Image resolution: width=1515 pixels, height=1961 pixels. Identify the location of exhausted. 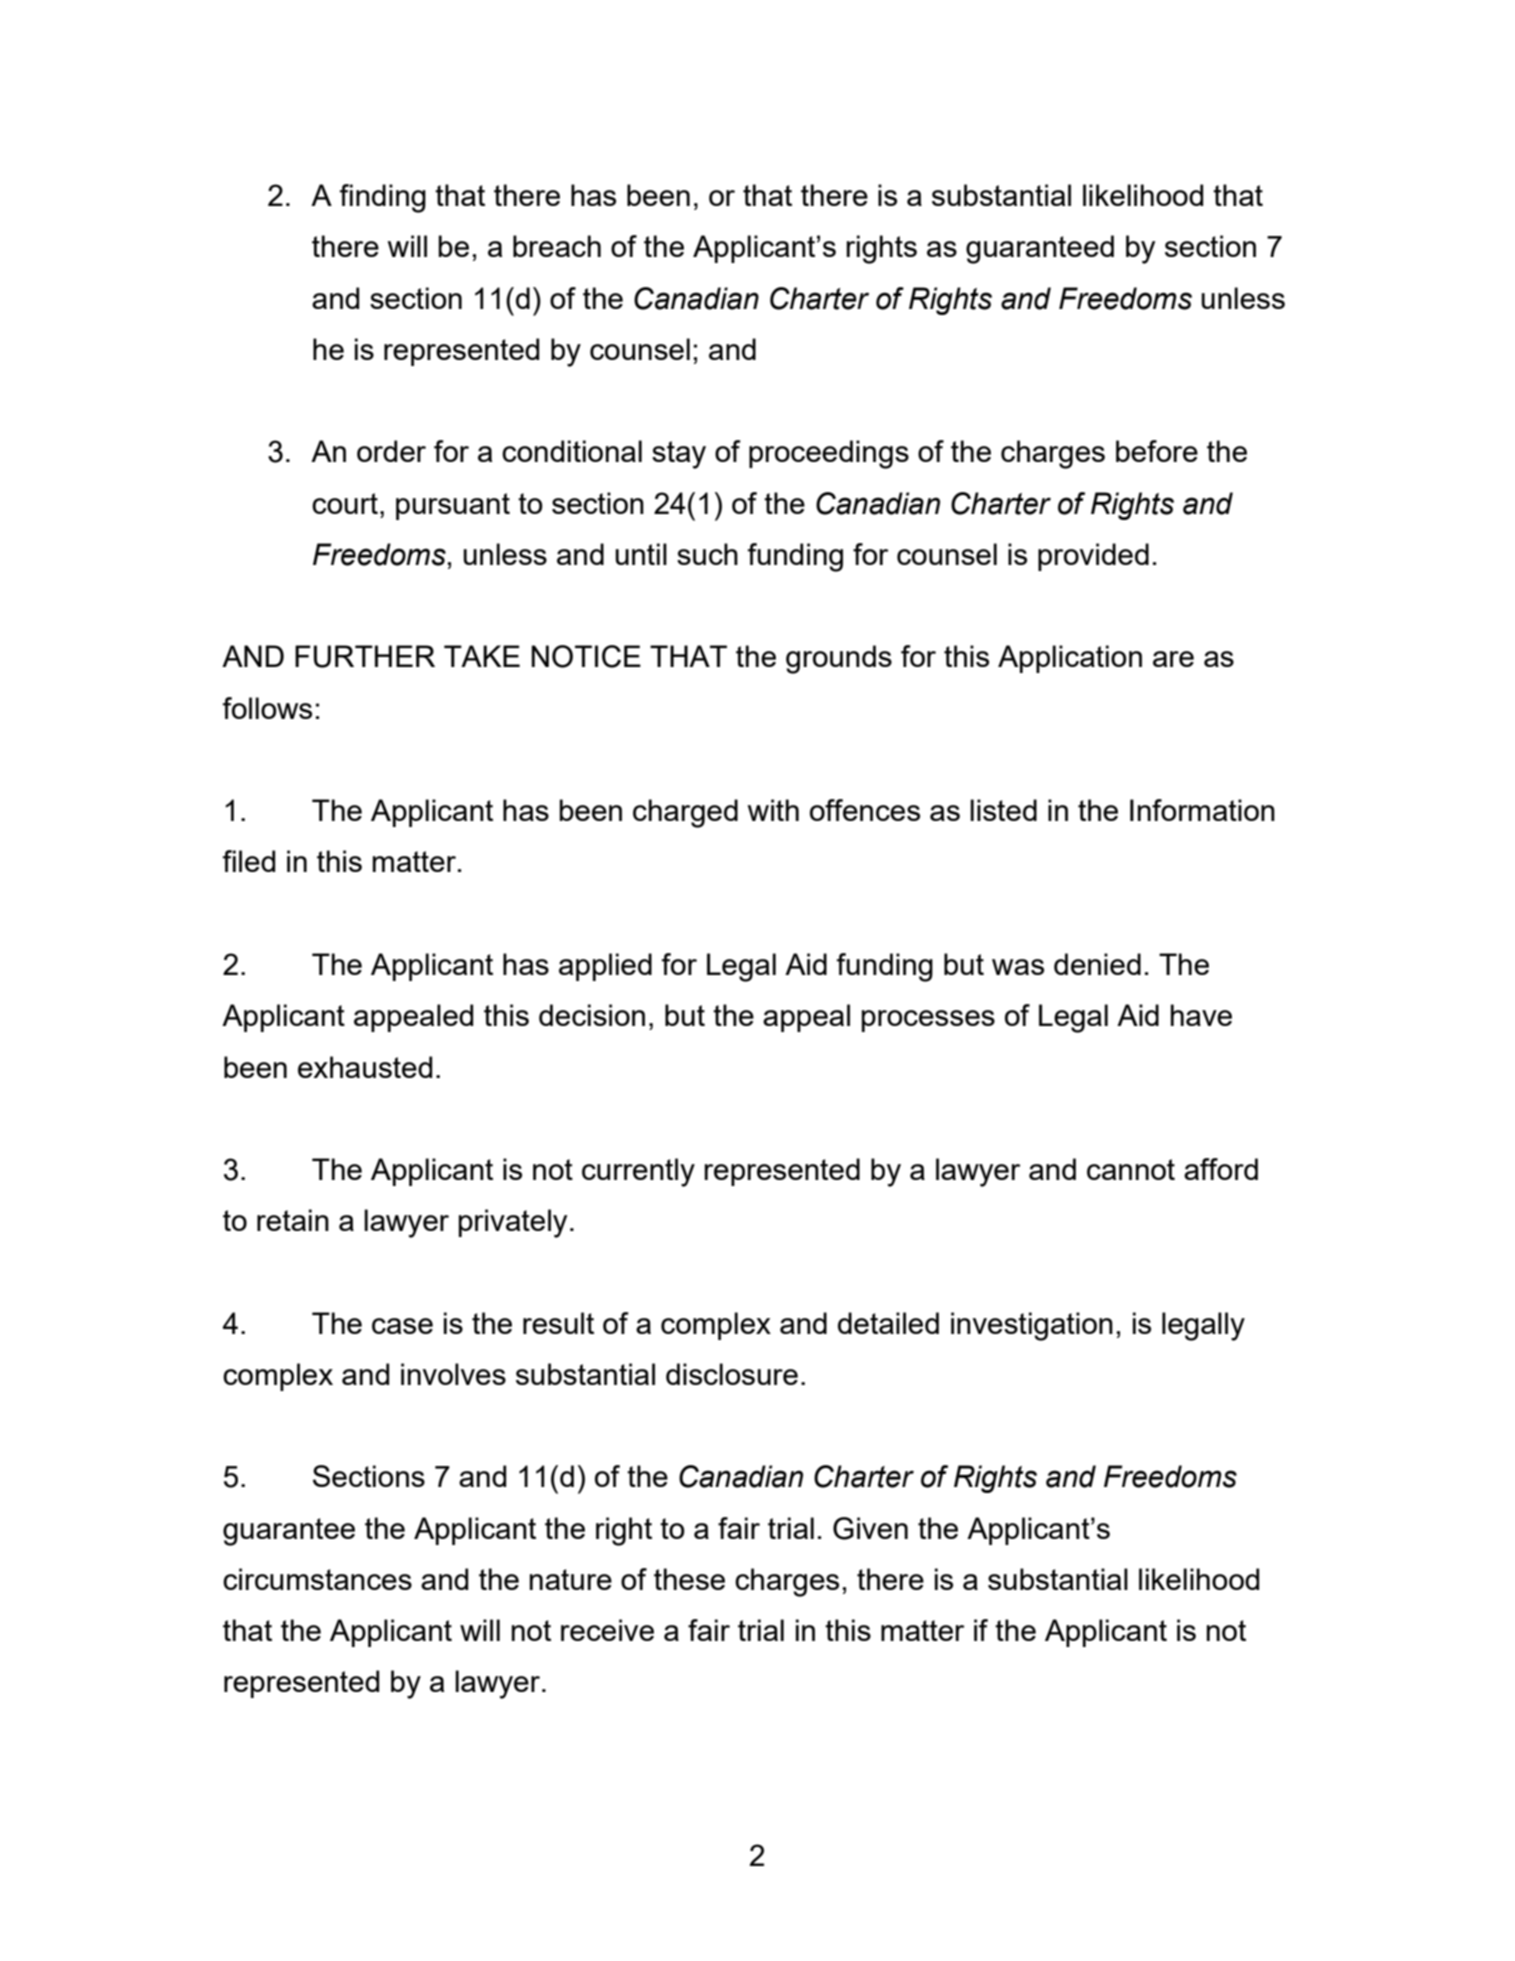
(365, 1067).
